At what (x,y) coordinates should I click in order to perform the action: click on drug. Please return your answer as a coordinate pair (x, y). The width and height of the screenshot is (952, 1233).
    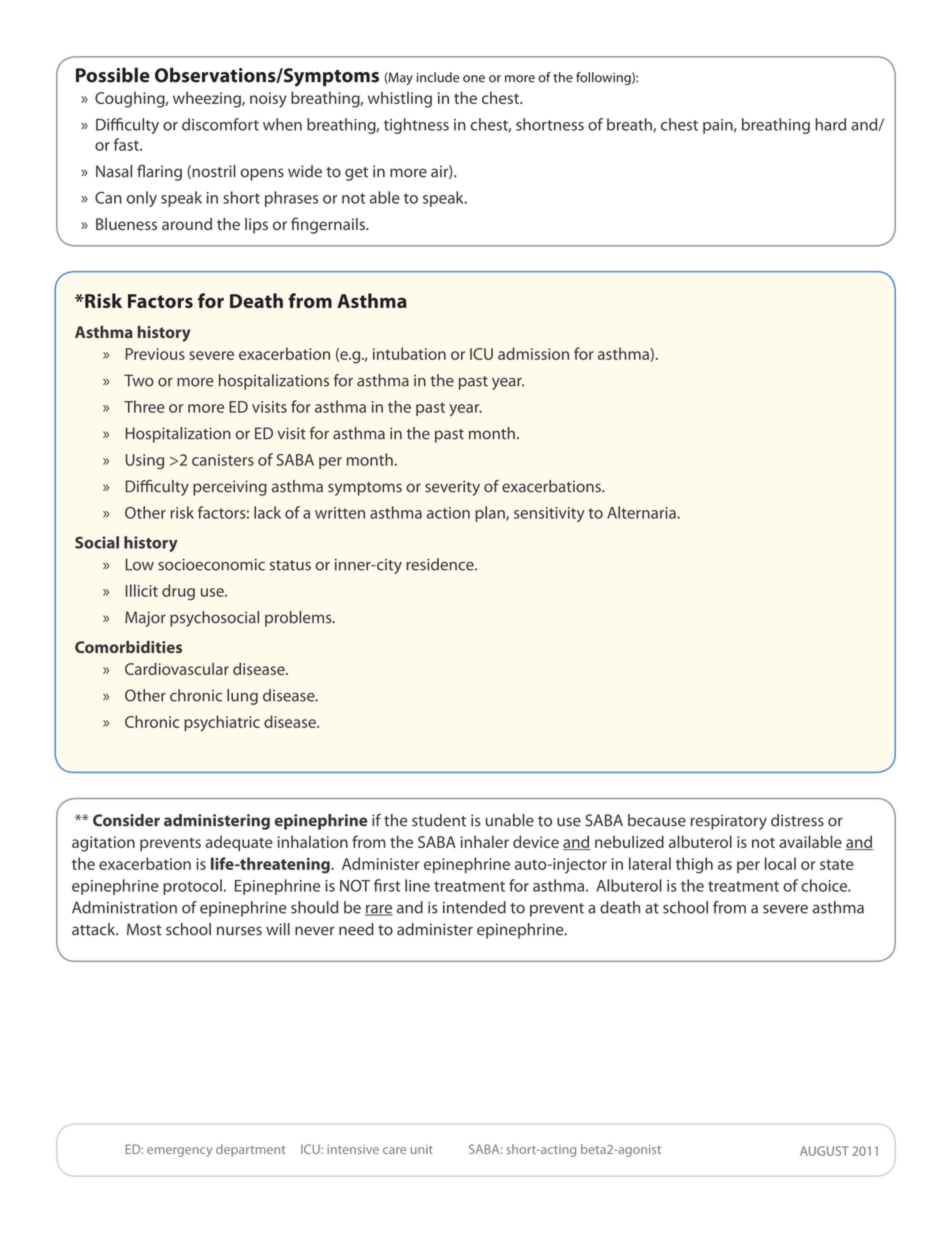
    Looking at the image, I should click on (178, 592).
